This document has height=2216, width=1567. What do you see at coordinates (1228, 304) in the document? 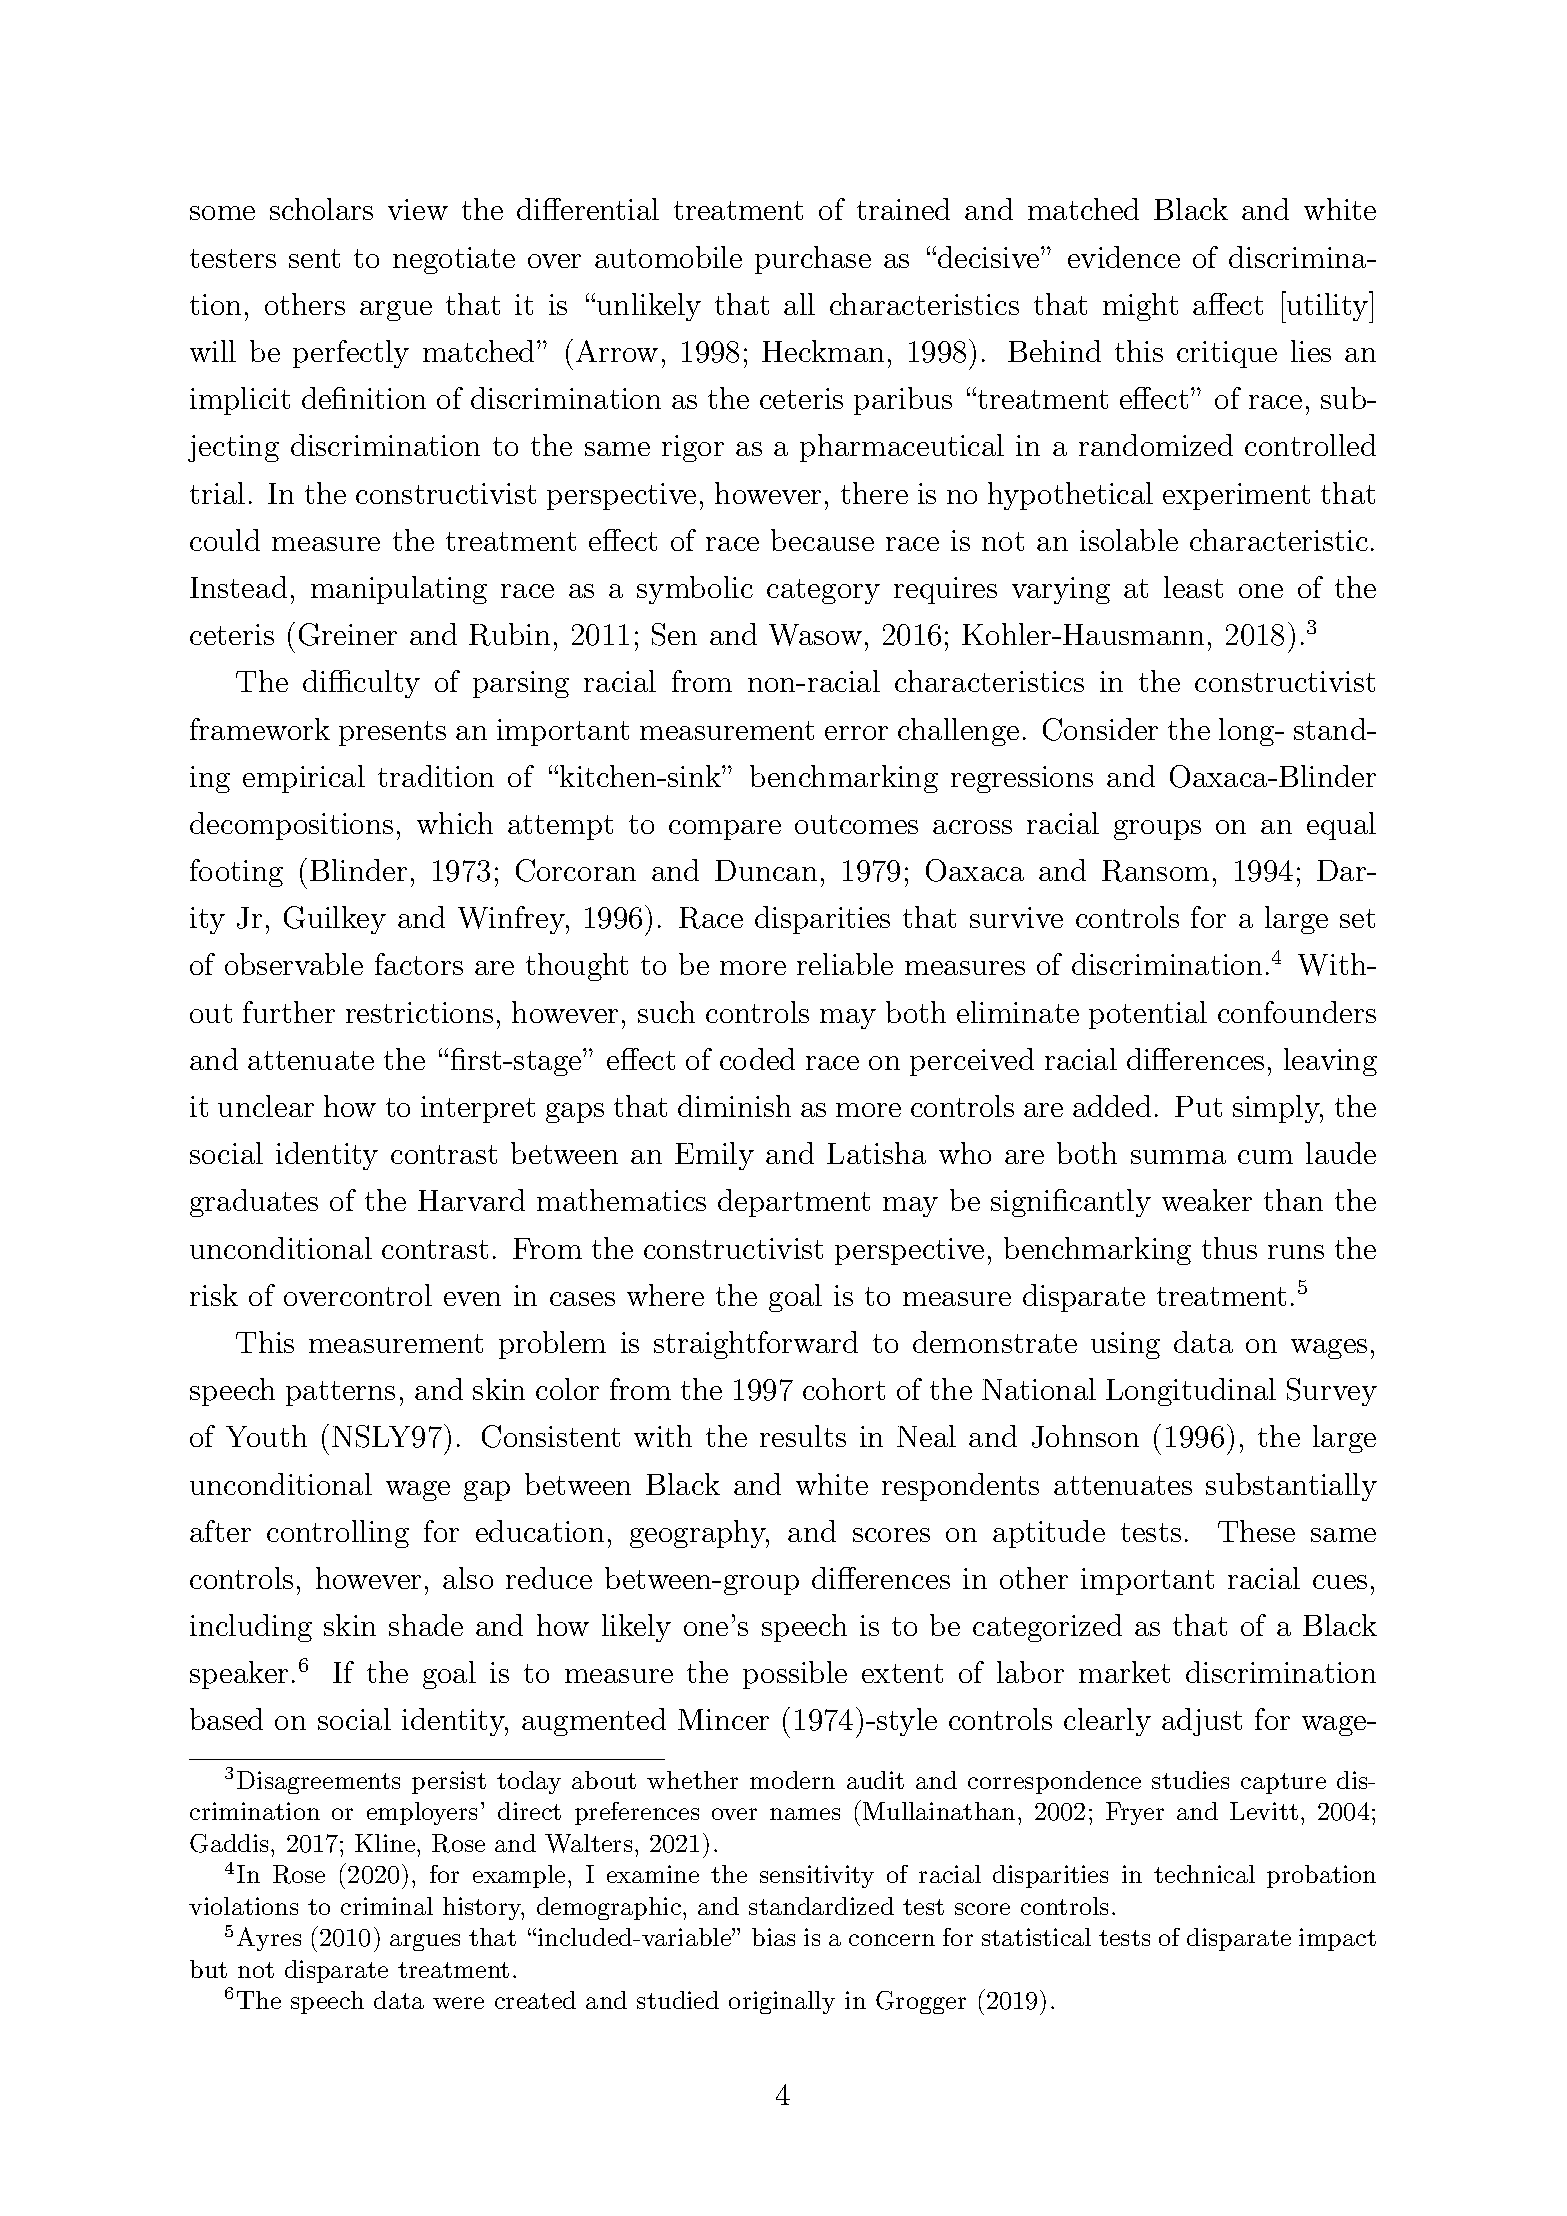
I see `affect` at bounding box center [1228, 304].
